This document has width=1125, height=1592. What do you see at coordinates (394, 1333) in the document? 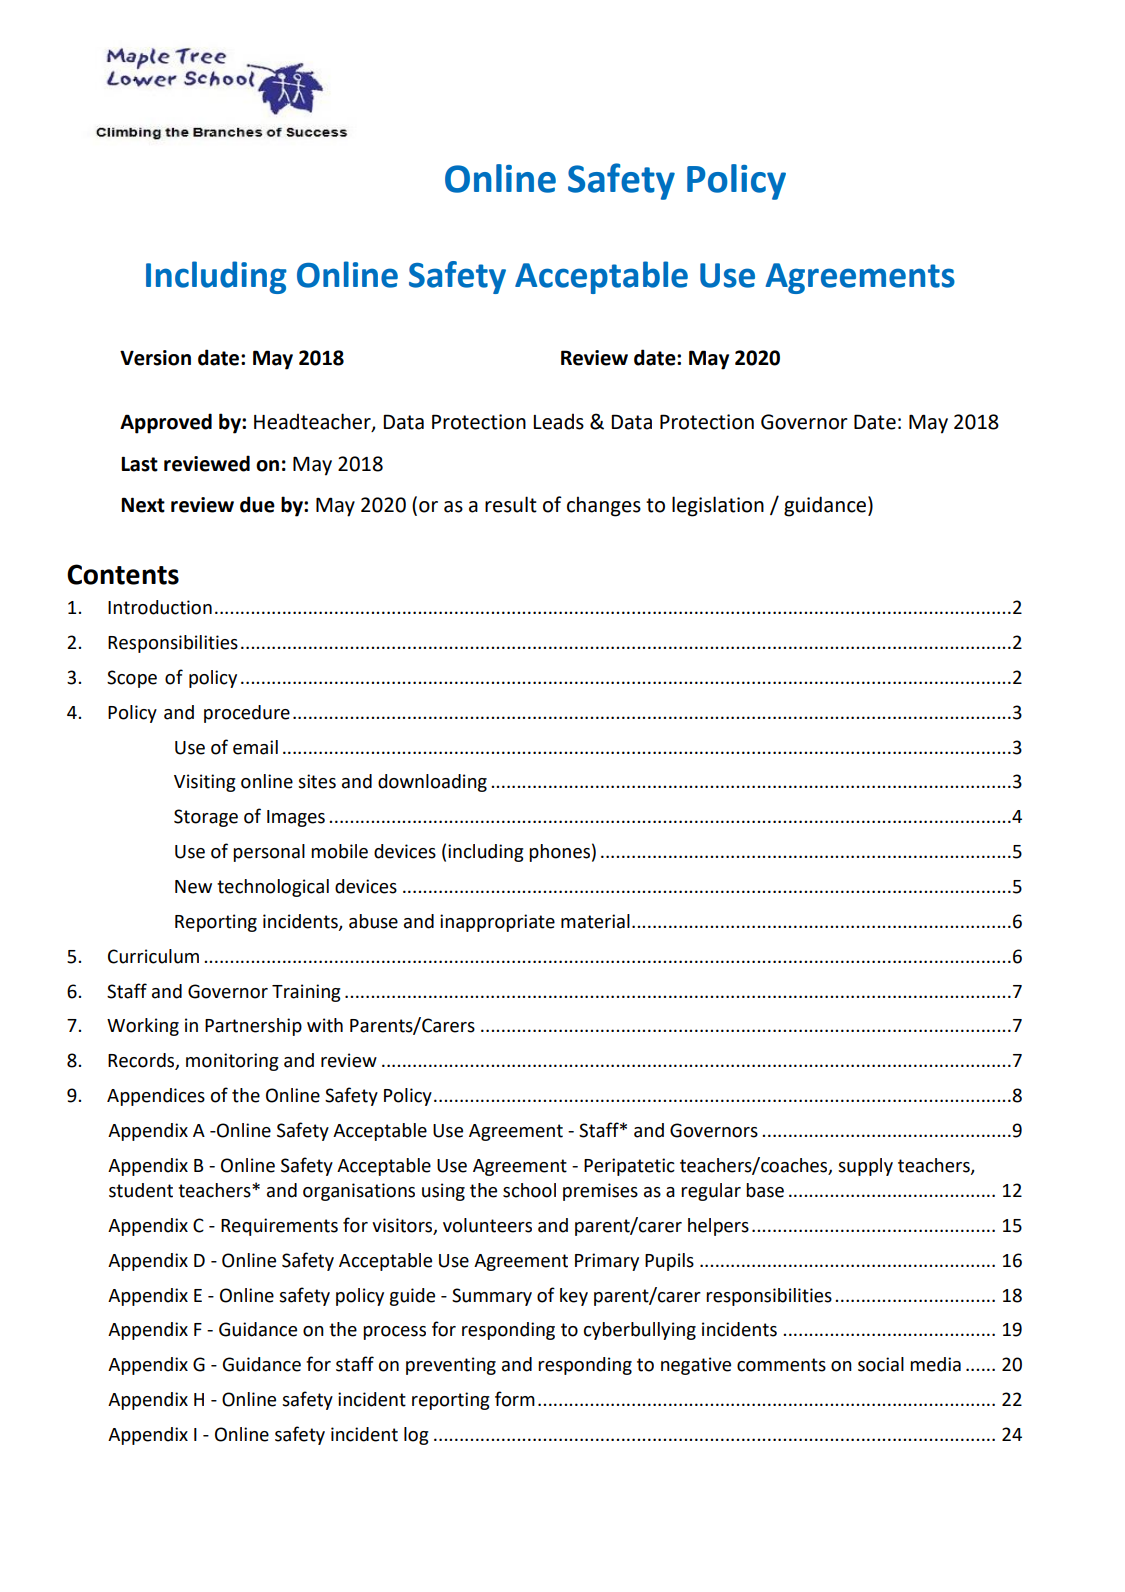
I see `process` at bounding box center [394, 1333].
